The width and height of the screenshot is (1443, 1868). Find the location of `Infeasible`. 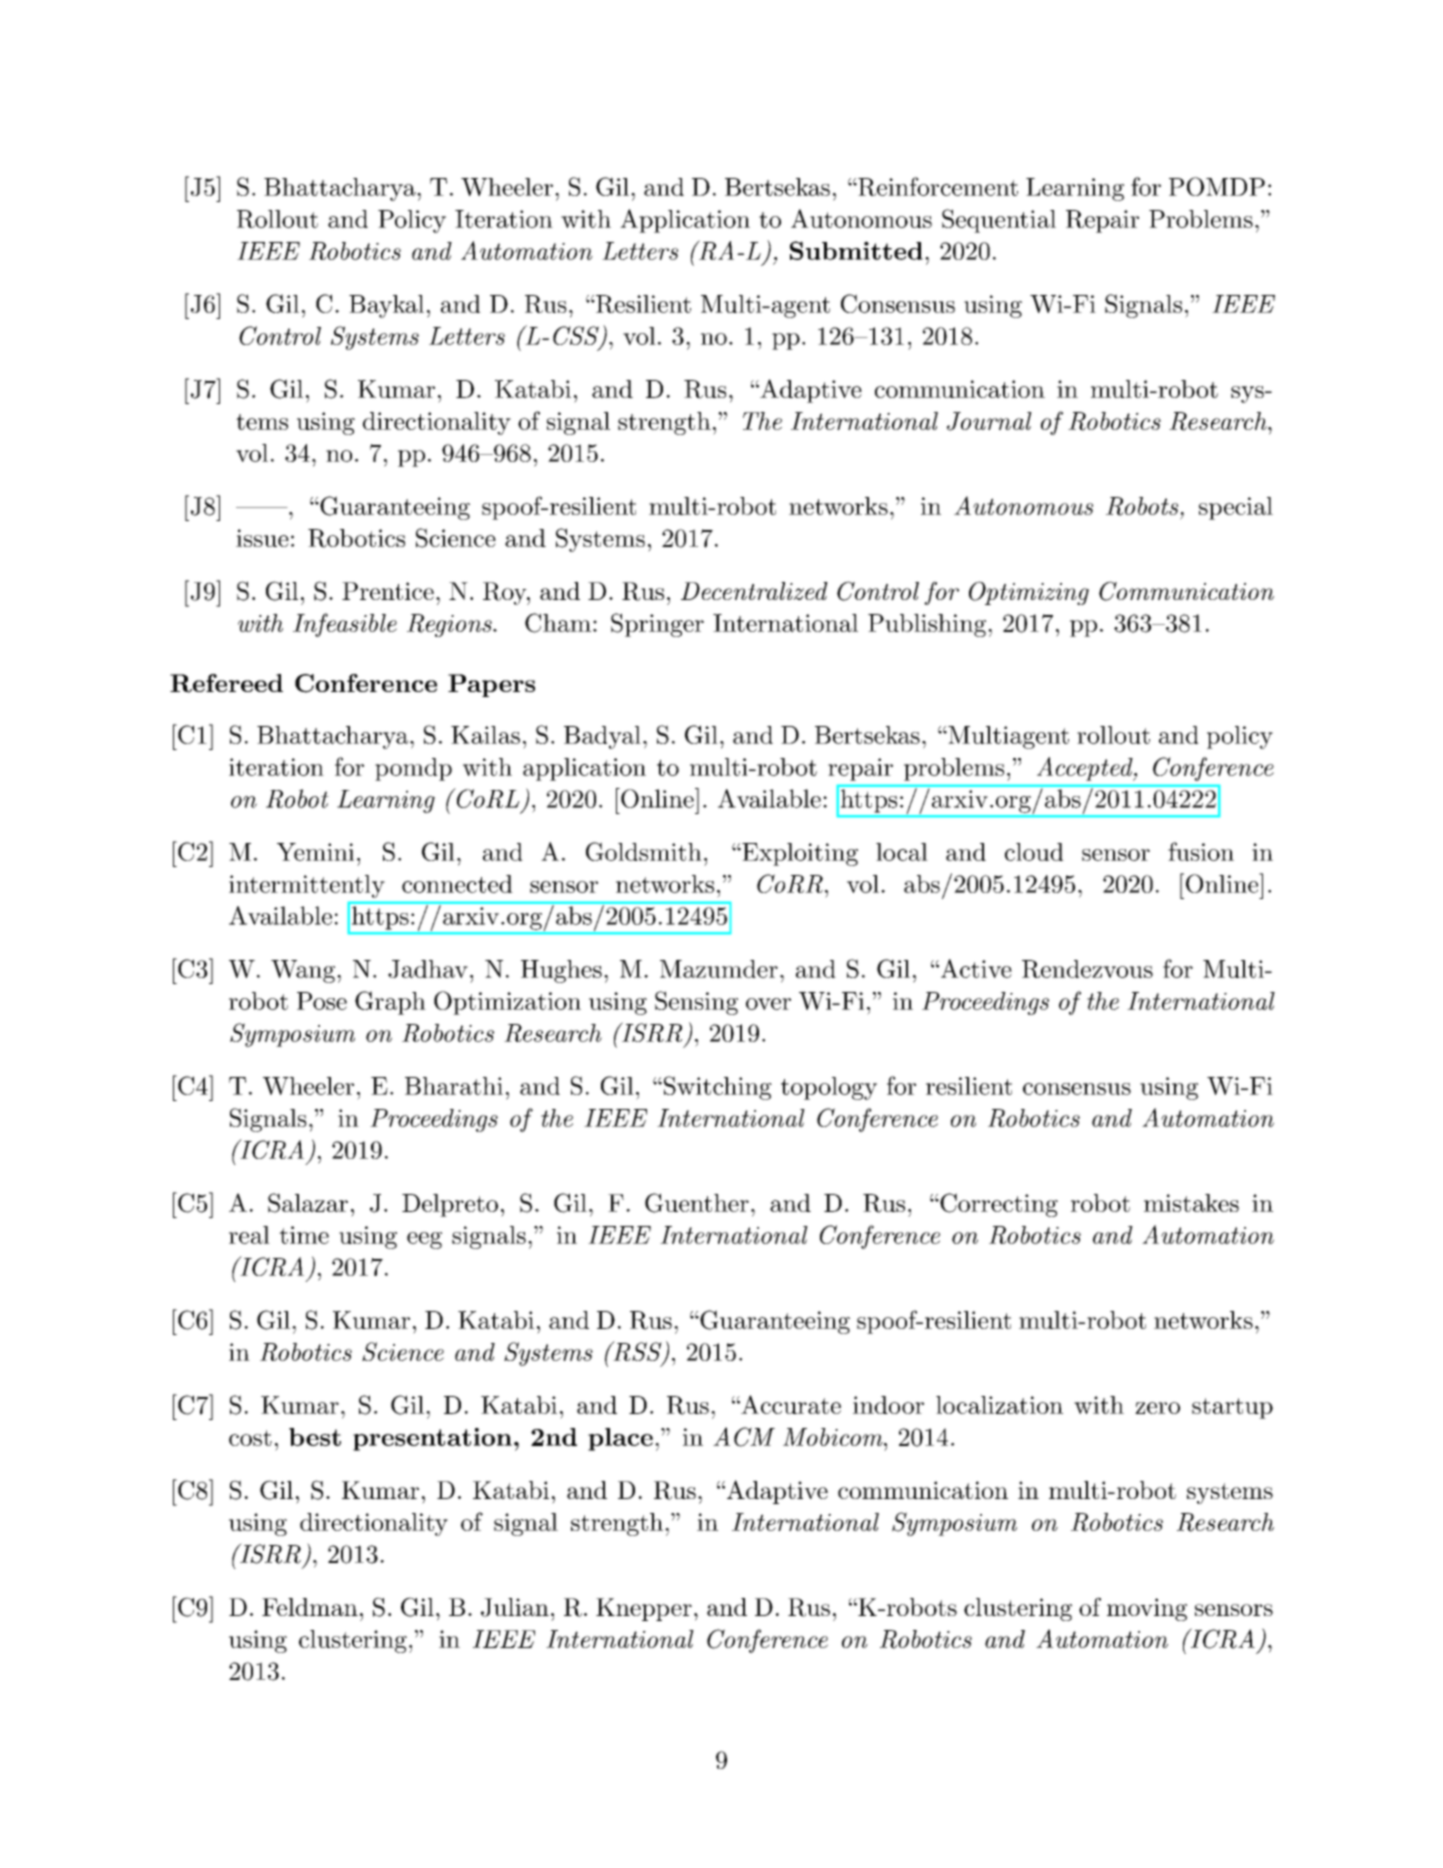

Infeasible is located at coordinates (345, 625).
